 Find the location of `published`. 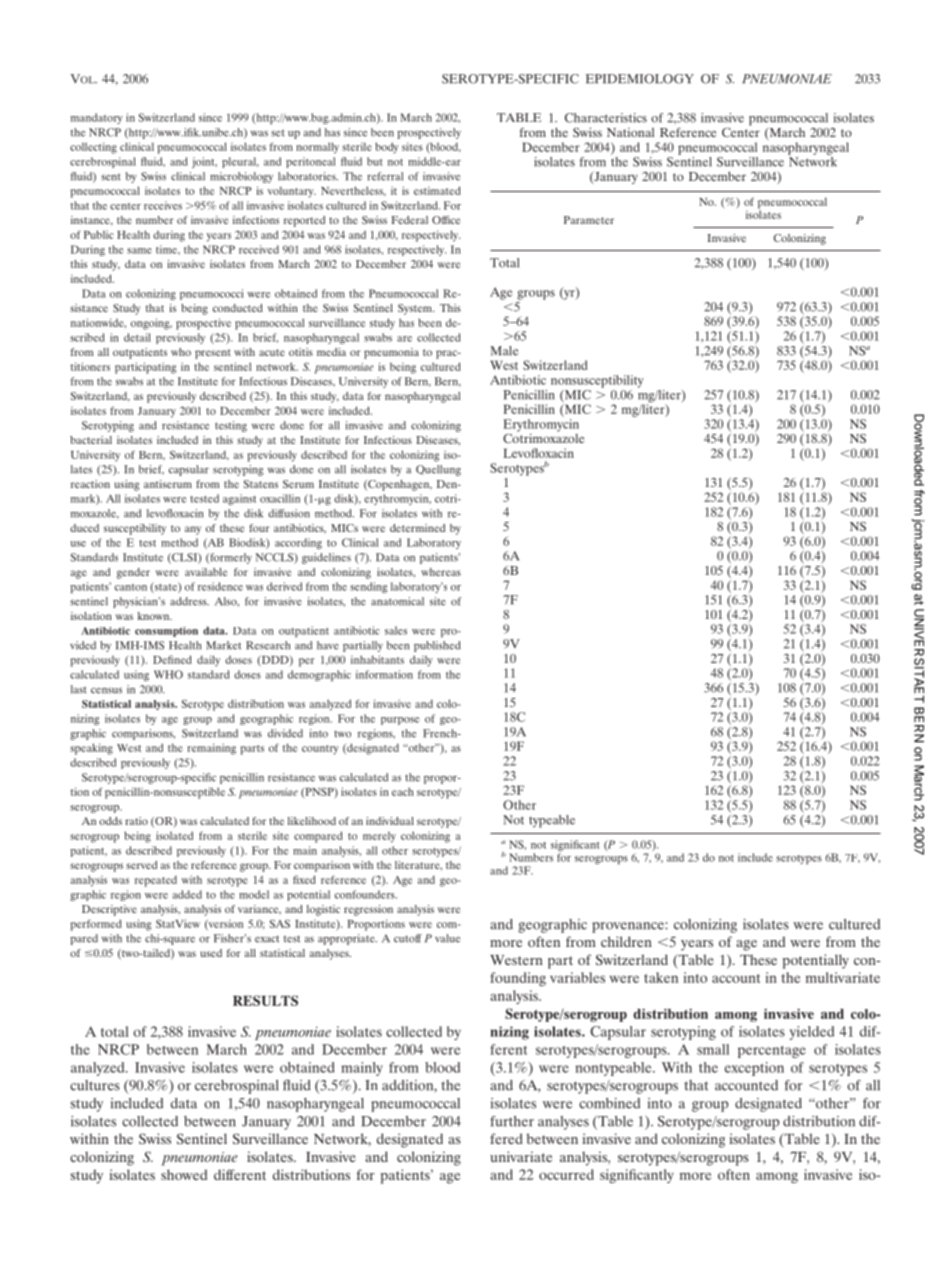

published is located at coordinates (437, 646).
